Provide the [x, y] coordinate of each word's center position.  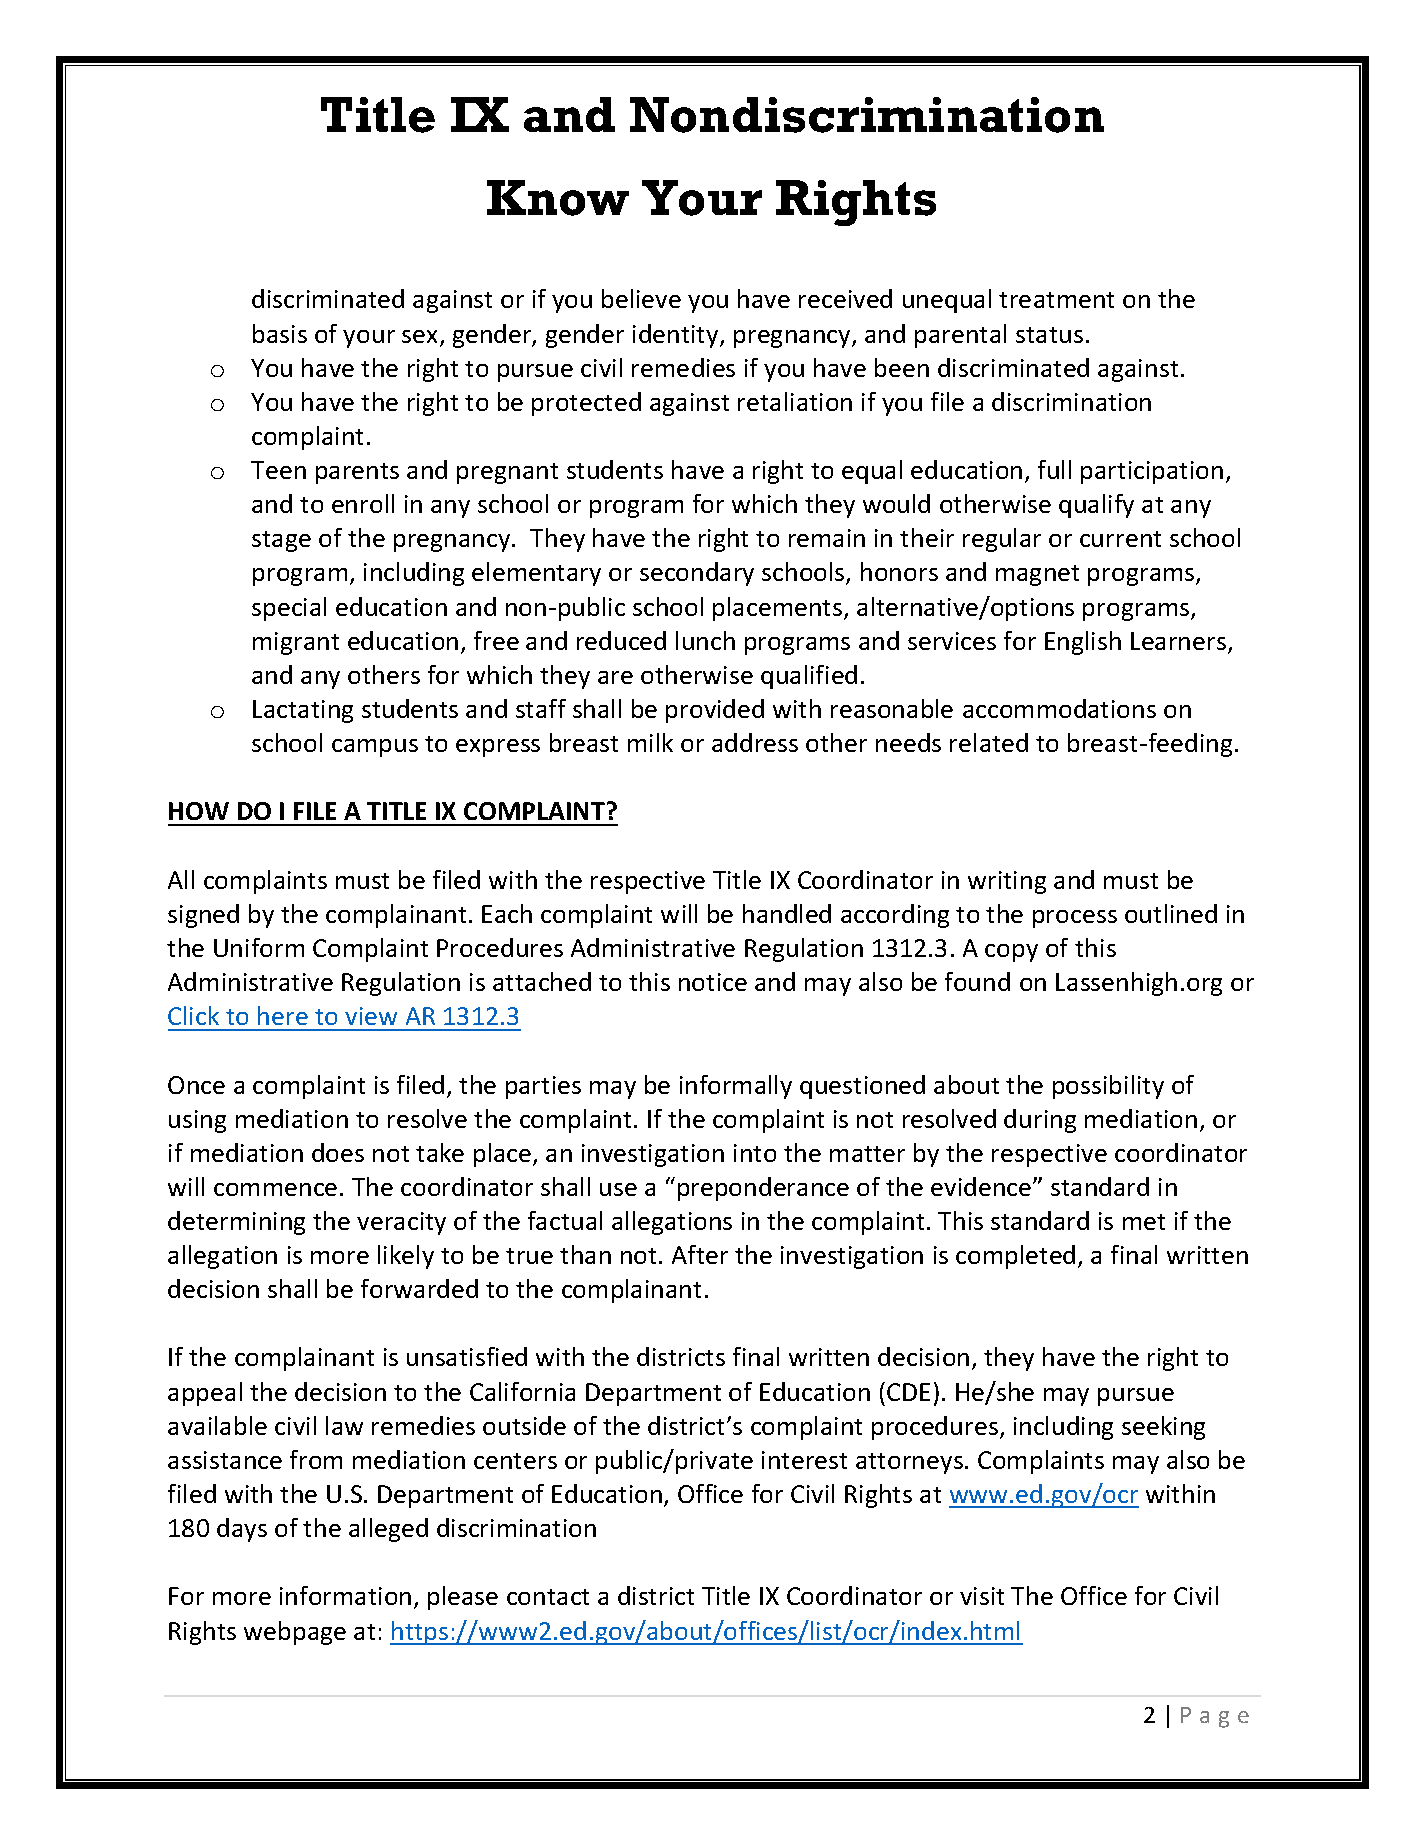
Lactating [303, 711]
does [338, 1152]
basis [280, 333]
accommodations [1059, 708]
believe [641, 298]
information [345, 1595]
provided [715, 711]
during [1040, 1121]
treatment [1056, 300]
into [755, 1153]
